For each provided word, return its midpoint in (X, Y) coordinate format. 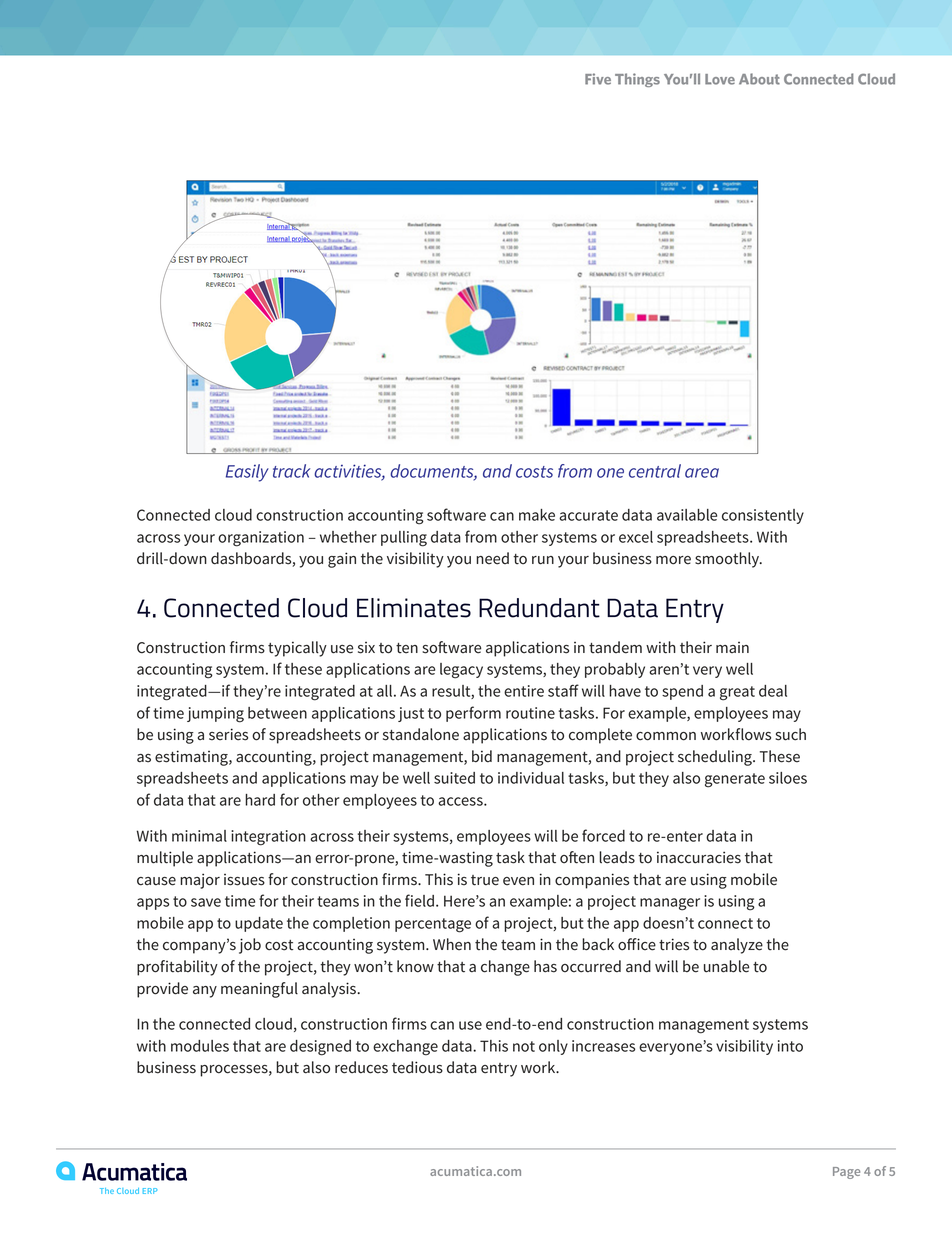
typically (297, 649)
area (702, 473)
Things (637, 80)
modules (200, 1046)
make (537, 515)
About (759, 79)
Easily (247, 473)
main (732, 647)
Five (598, 79)
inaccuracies (699, 857)
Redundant (539, 608)
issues (244, 880)
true (485, 880)
